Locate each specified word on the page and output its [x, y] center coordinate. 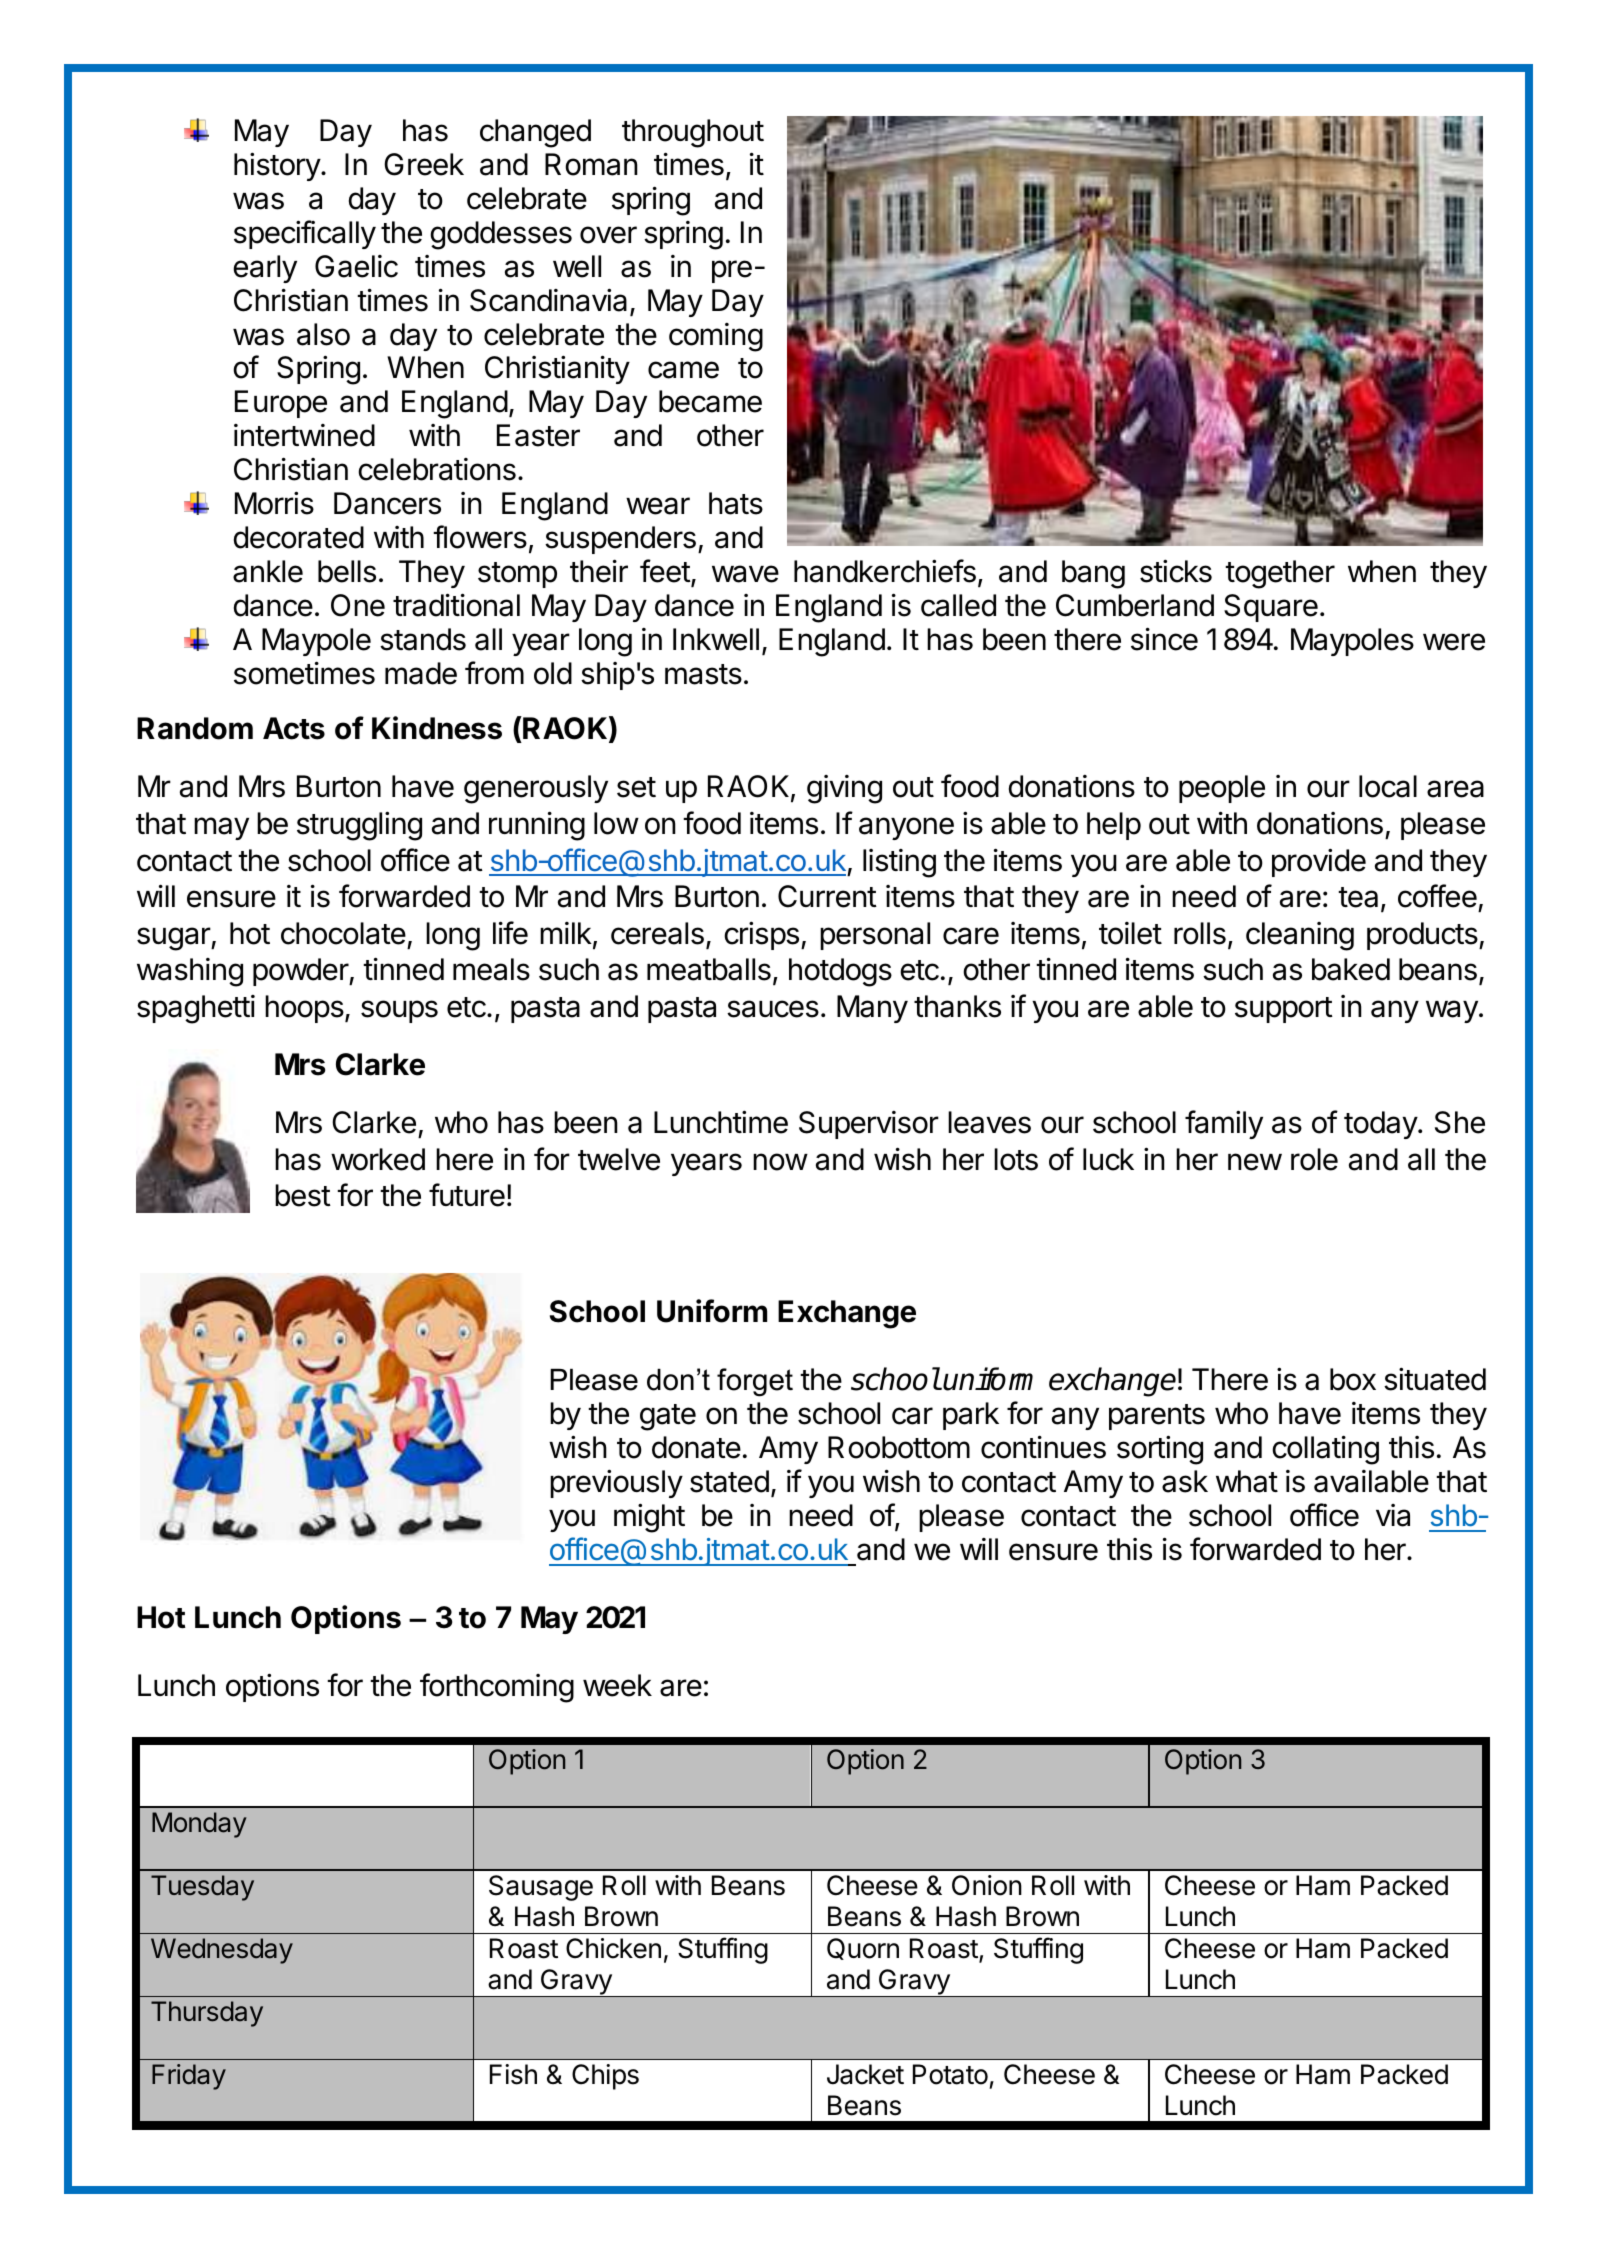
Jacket [865, 2074]
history [278, 166]
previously [616, 1483]
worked [378, 1159]
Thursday [207, 2014]
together [1280, 574]
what [1247, 1481]
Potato [950, 2074]
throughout [693, 133]
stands [423, 639]
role [1314, 1159]
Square [1271, 608]
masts [703, 674]
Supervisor [869, 1125]
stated [729, 1481]
